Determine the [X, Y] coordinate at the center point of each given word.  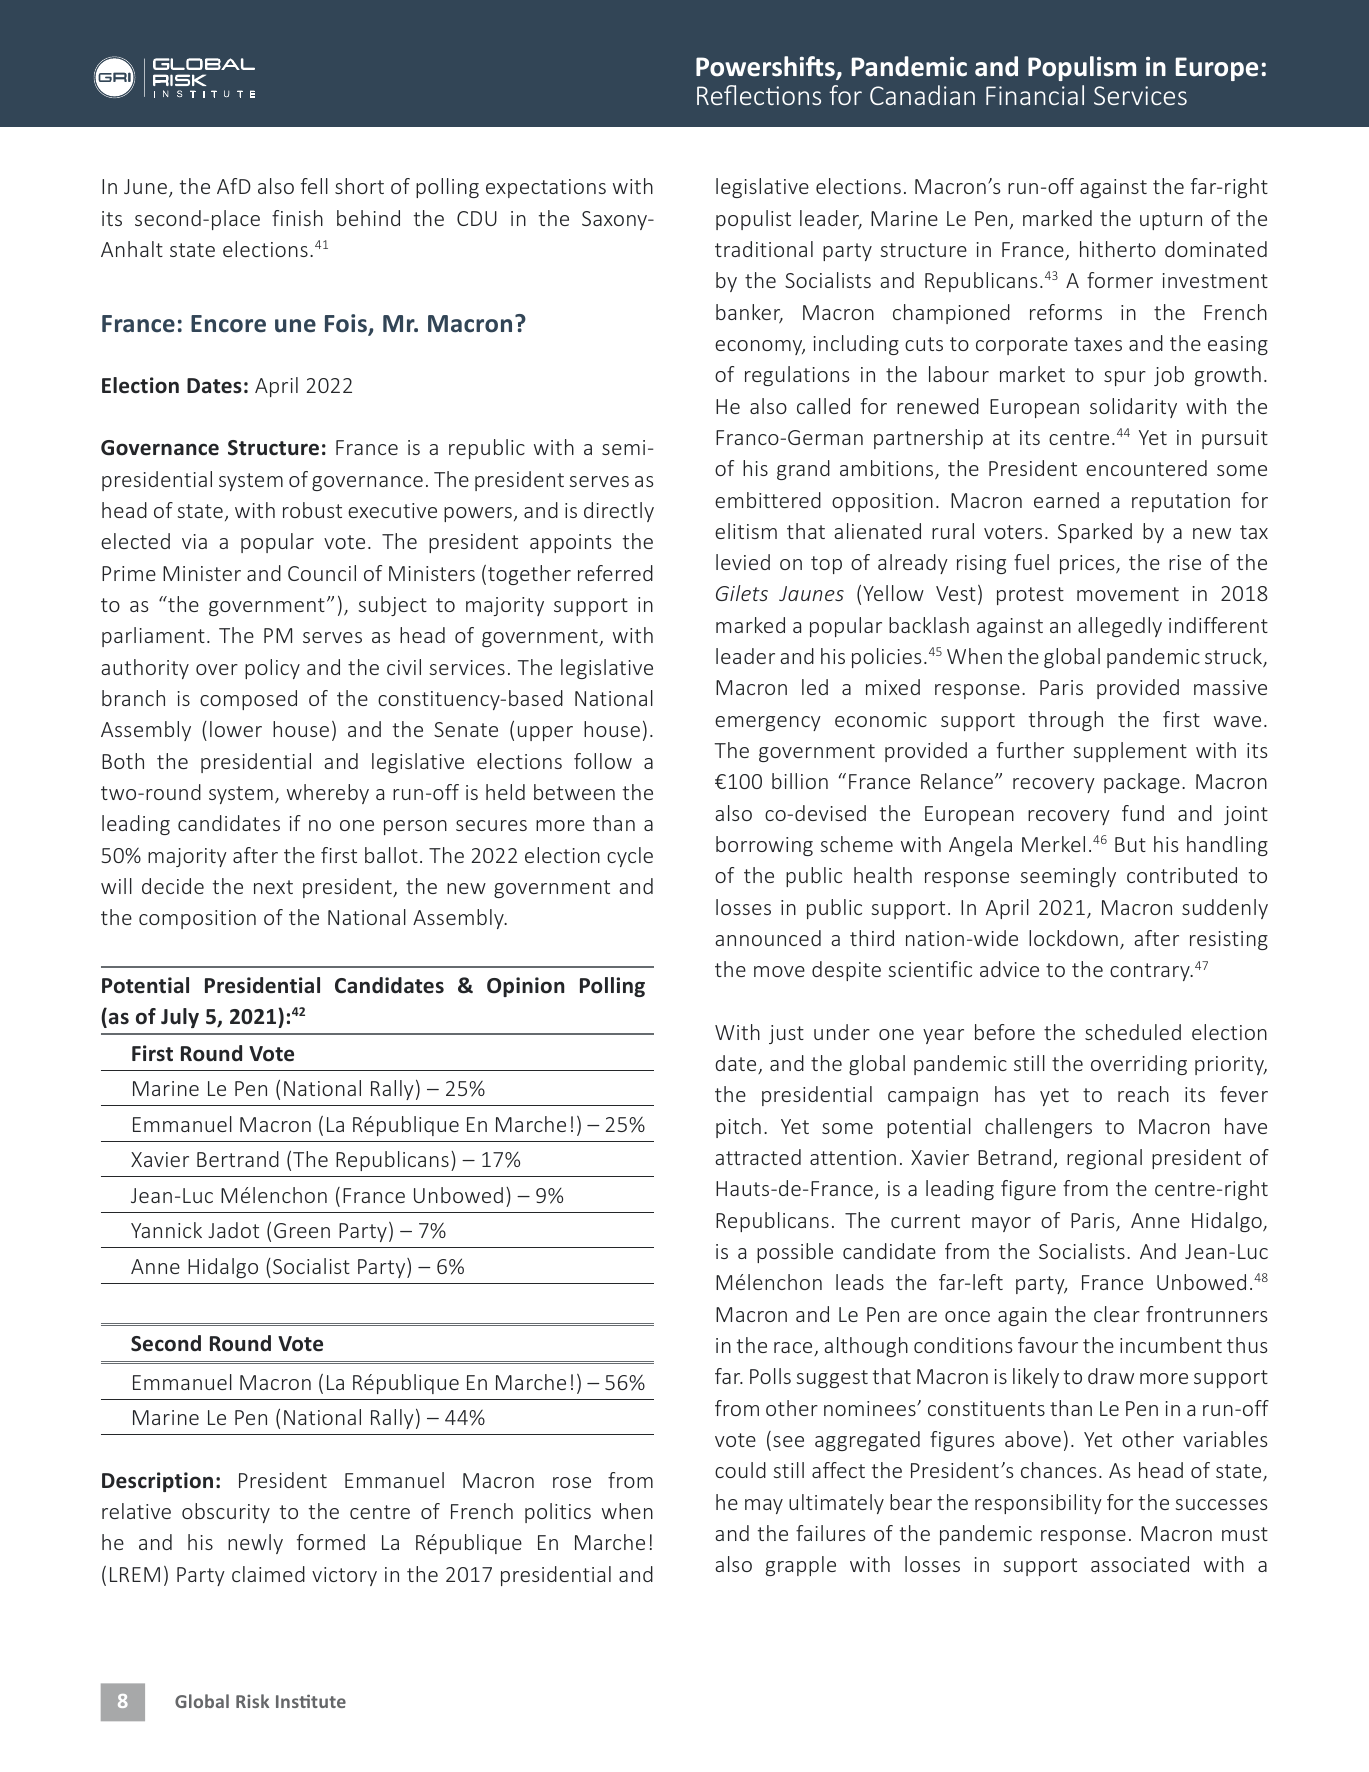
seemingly [1068, 877]
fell [314, 186]
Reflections [759, 95]
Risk [252, 1701]
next [273, 887]
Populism [1082, 68]
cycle [630, 857]
